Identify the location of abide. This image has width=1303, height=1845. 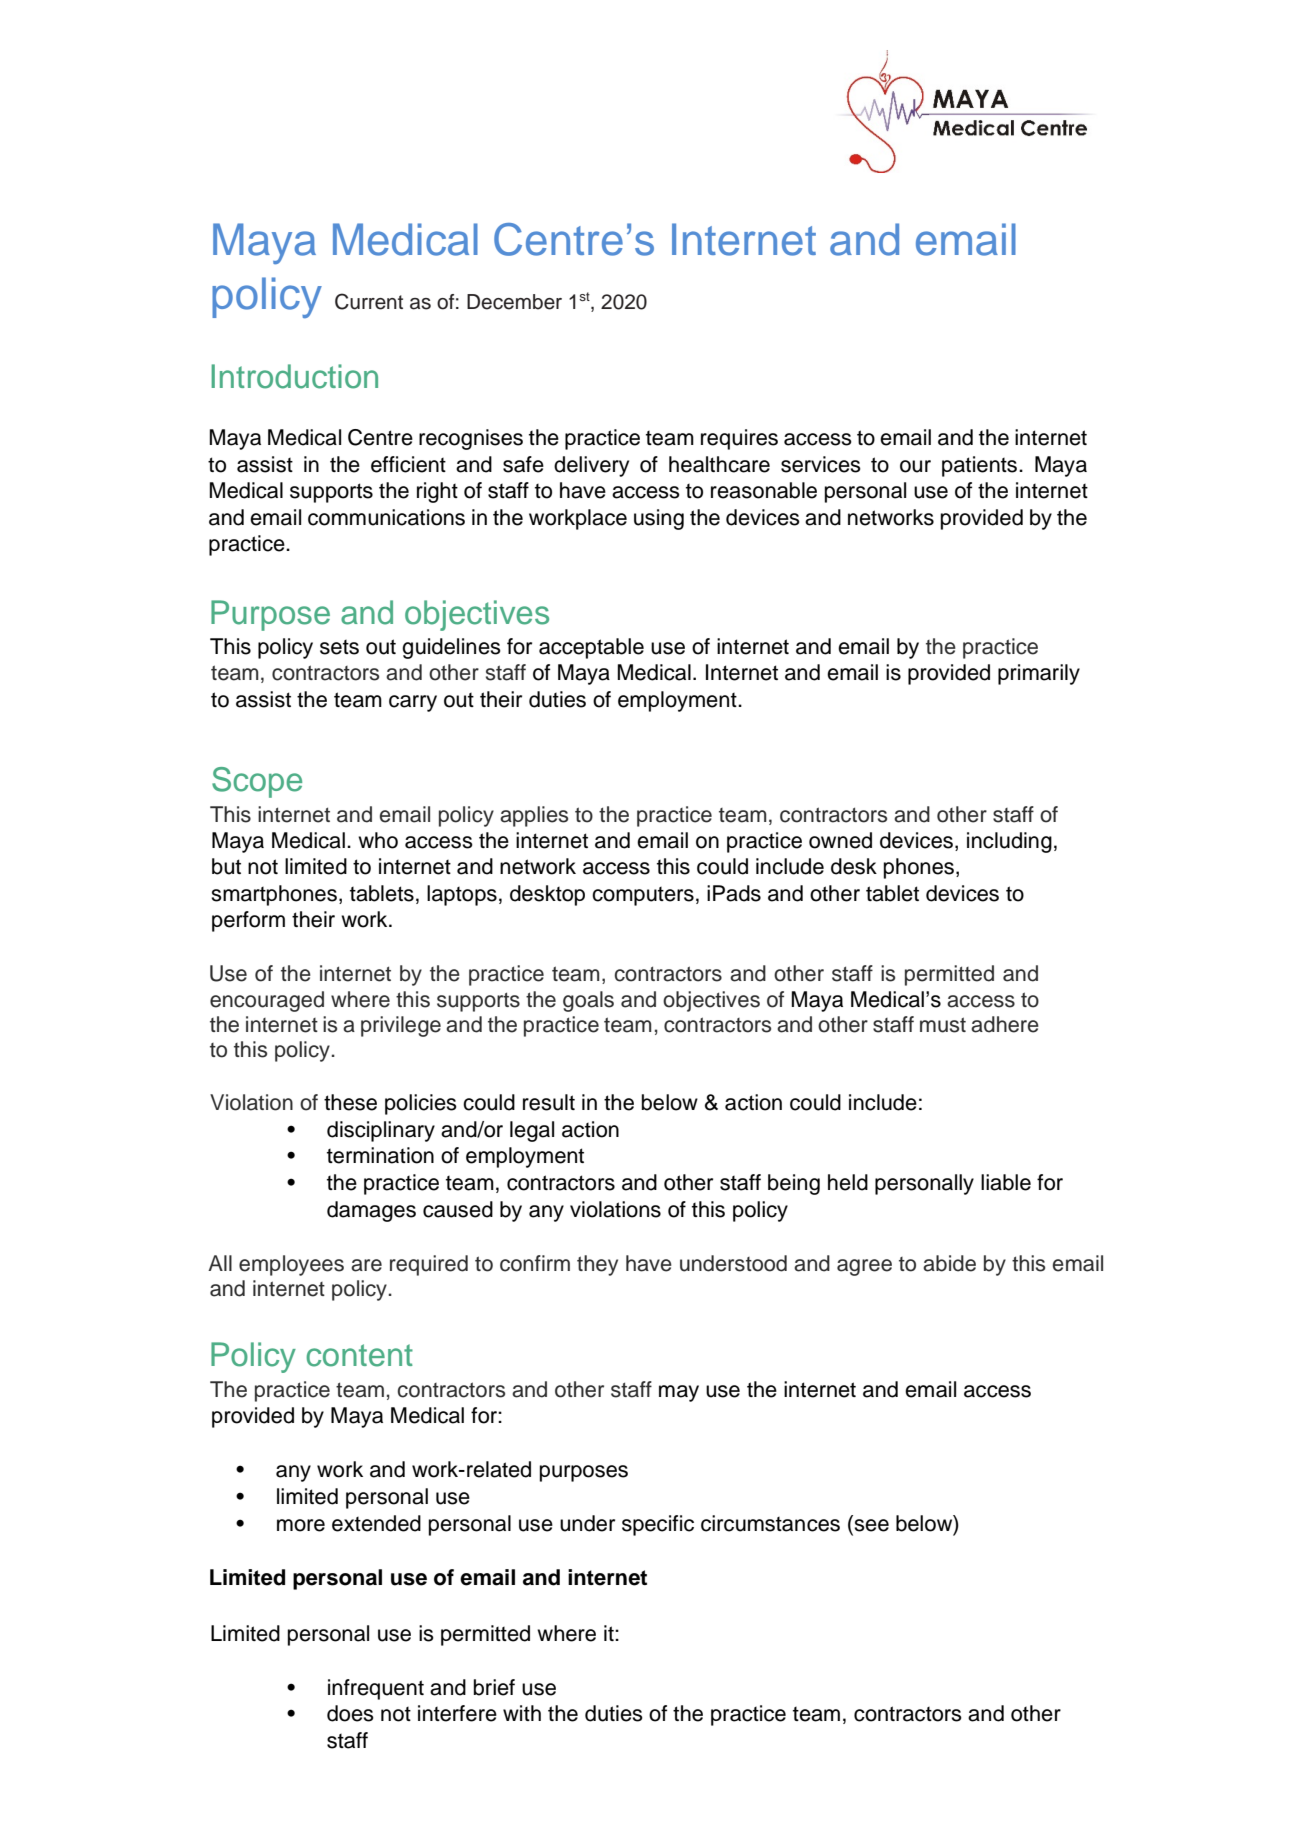
(949, 1263).
